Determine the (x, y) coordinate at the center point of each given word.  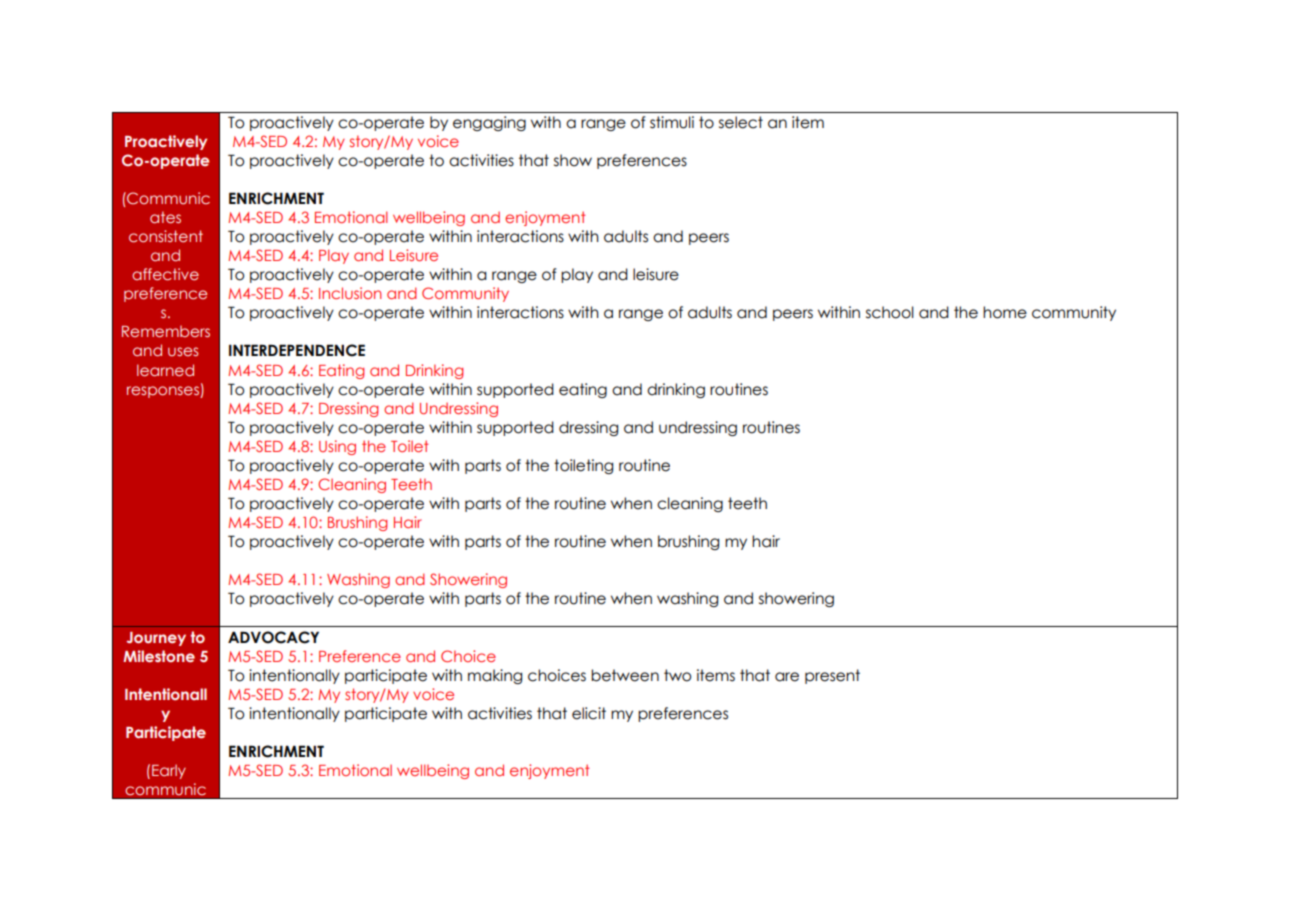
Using (337, 447)
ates (165, 217)
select (741, 122)
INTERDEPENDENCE (297, 350)
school (890, 312)
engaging (489, 123)
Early (169, 771)
